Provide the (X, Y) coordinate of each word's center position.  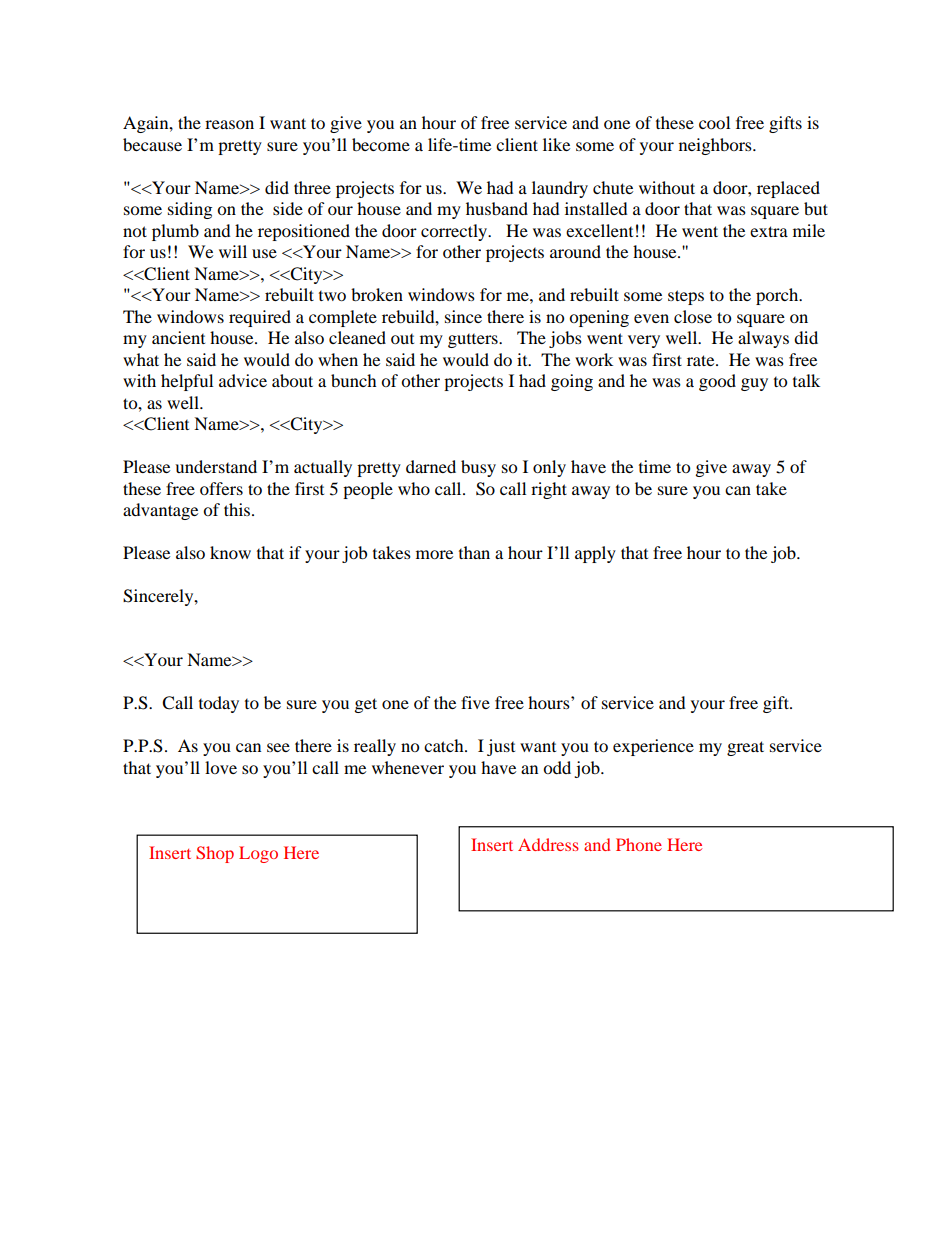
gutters (474, 341)
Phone (639, 844)
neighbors (716, 146)
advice (243, 380)
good (717, 382)
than (474, 552)
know (230, 552)
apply (595, 554)
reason (229, 124)
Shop (215, 854)
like (556, 144)
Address (548, 844)
